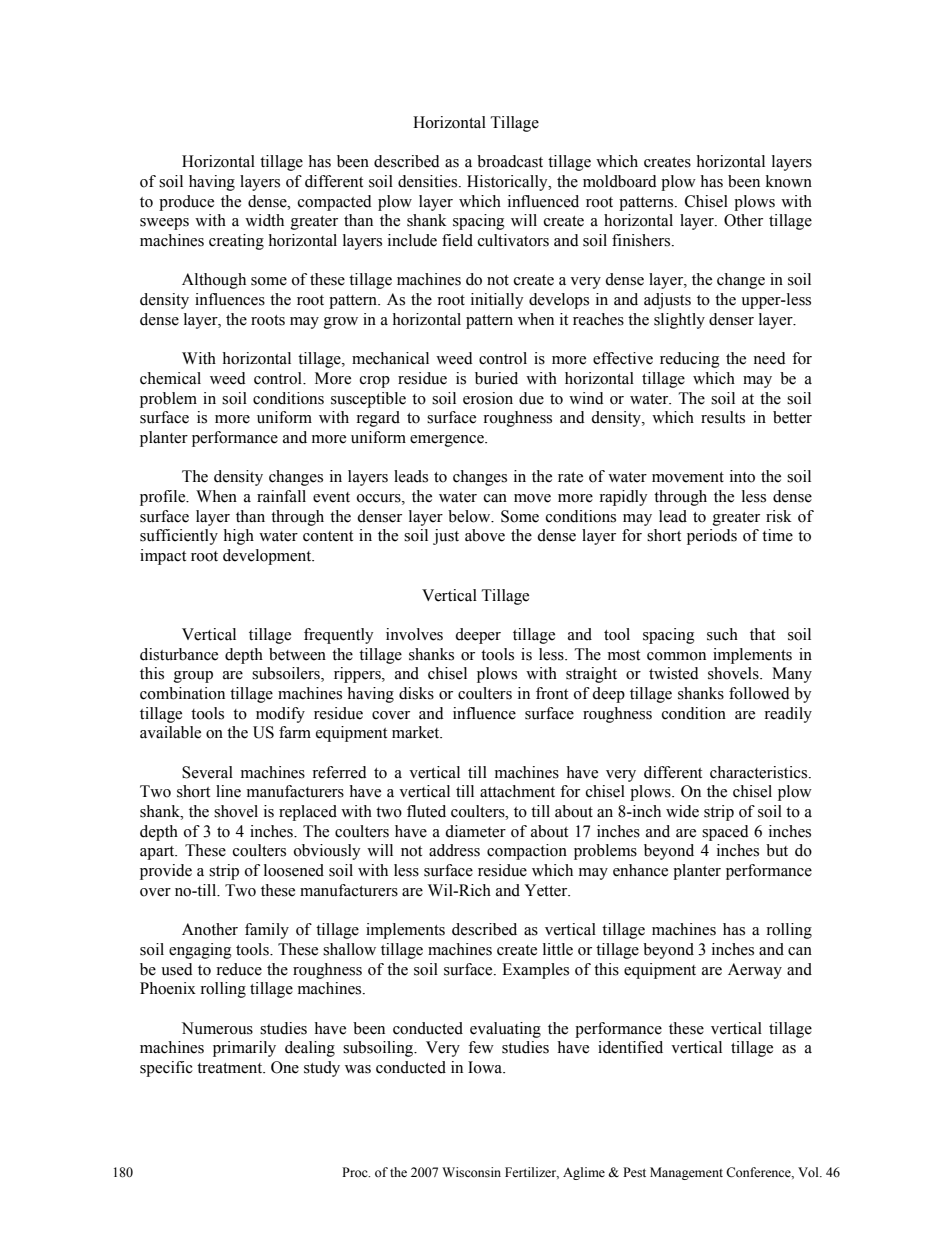  Describe the element at coordinates (471, 1172) in the screenshot. I see `Wisconsin` at that location.
